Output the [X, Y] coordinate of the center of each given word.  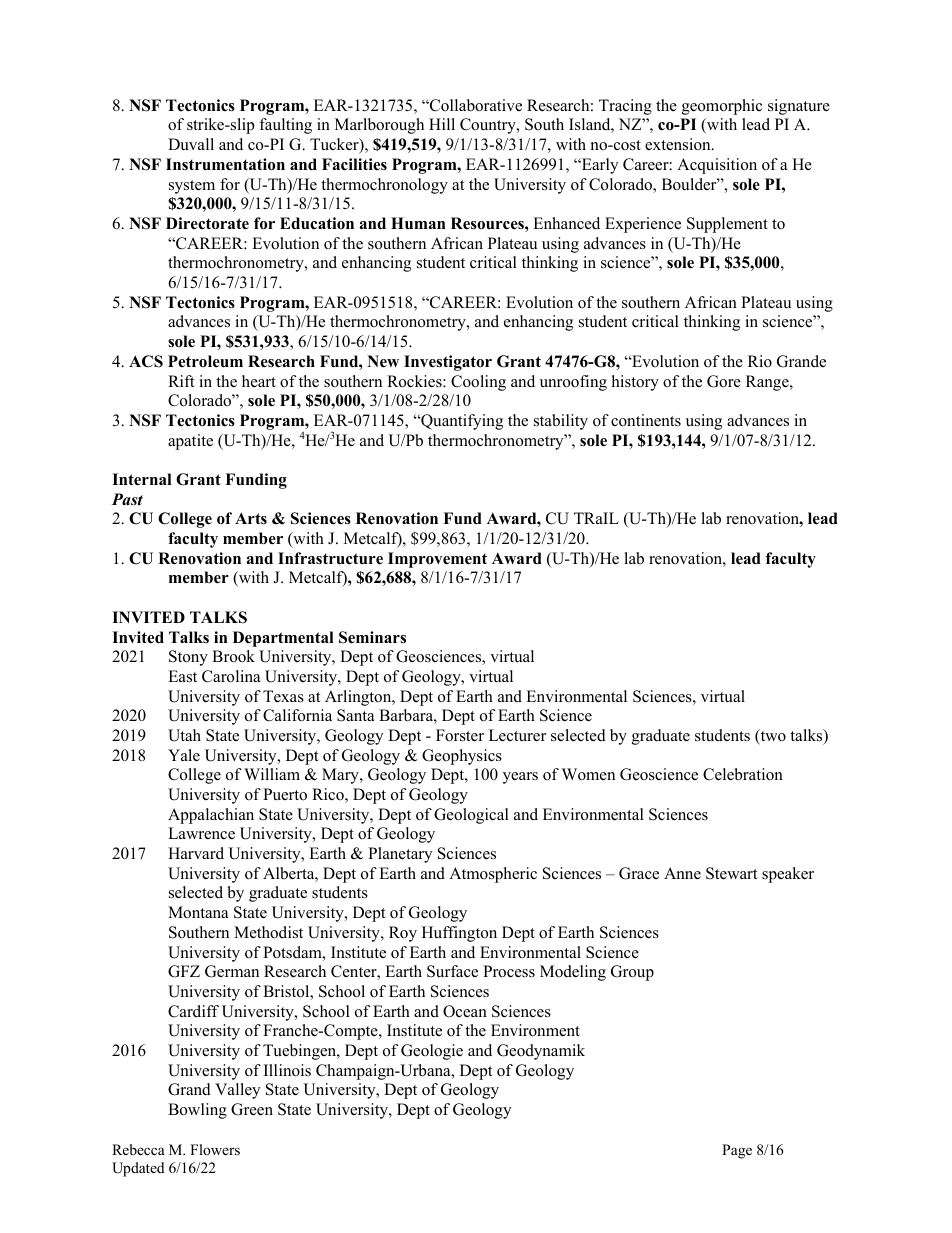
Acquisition [717, 166]
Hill [442, 124]
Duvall [191, 144]
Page [737, 1151]
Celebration [743, 774]
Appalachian [211, 816]
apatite [190, 442]
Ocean [465, 1011]
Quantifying [461, 422]
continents [646, 420]
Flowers [215, 1149]
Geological [471, 816]
